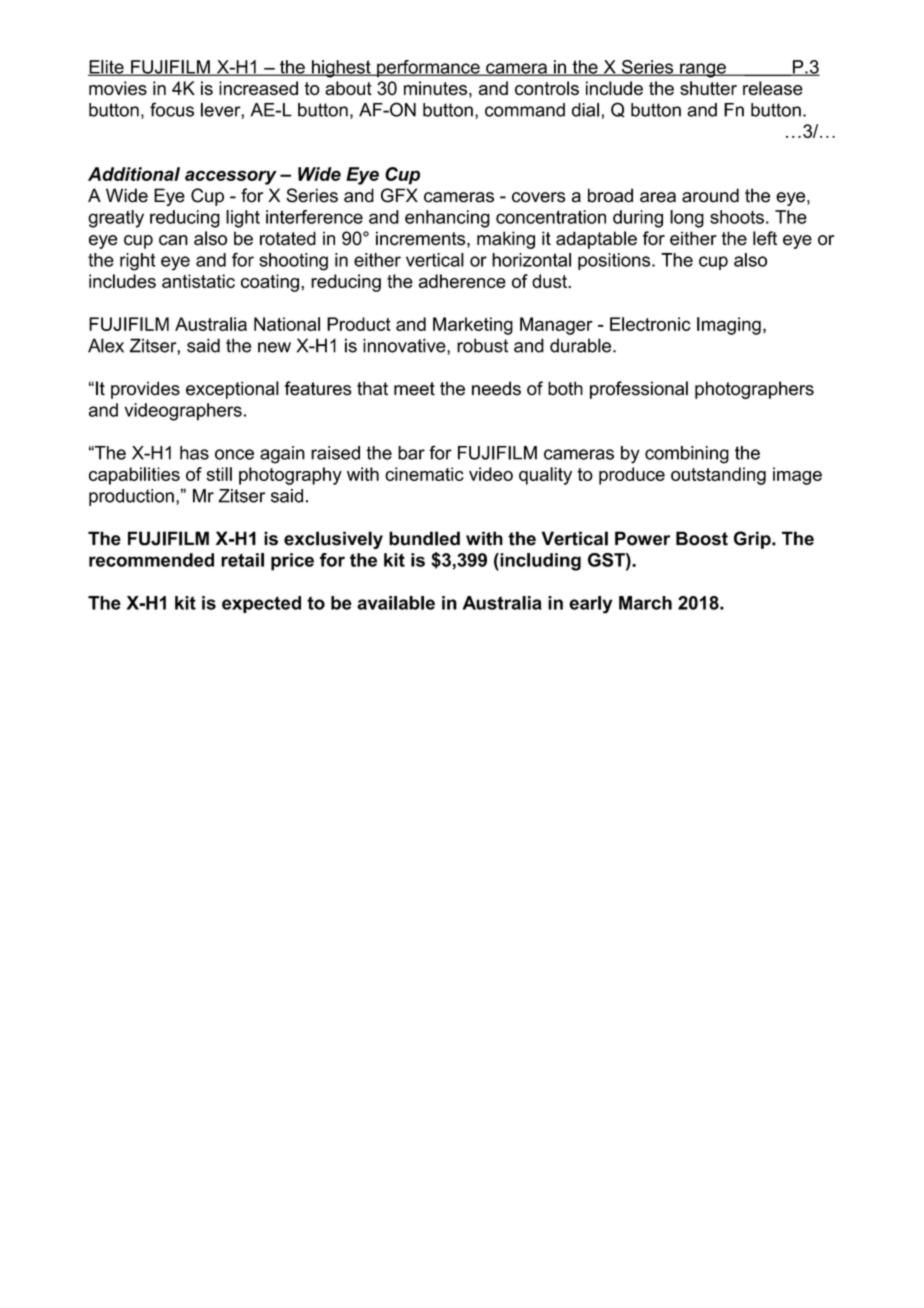 Image resolution: width=924 pixels, height=1308 pixels. Describe the element at coordinates (506, 240) in the image. I see `making` at that location.
